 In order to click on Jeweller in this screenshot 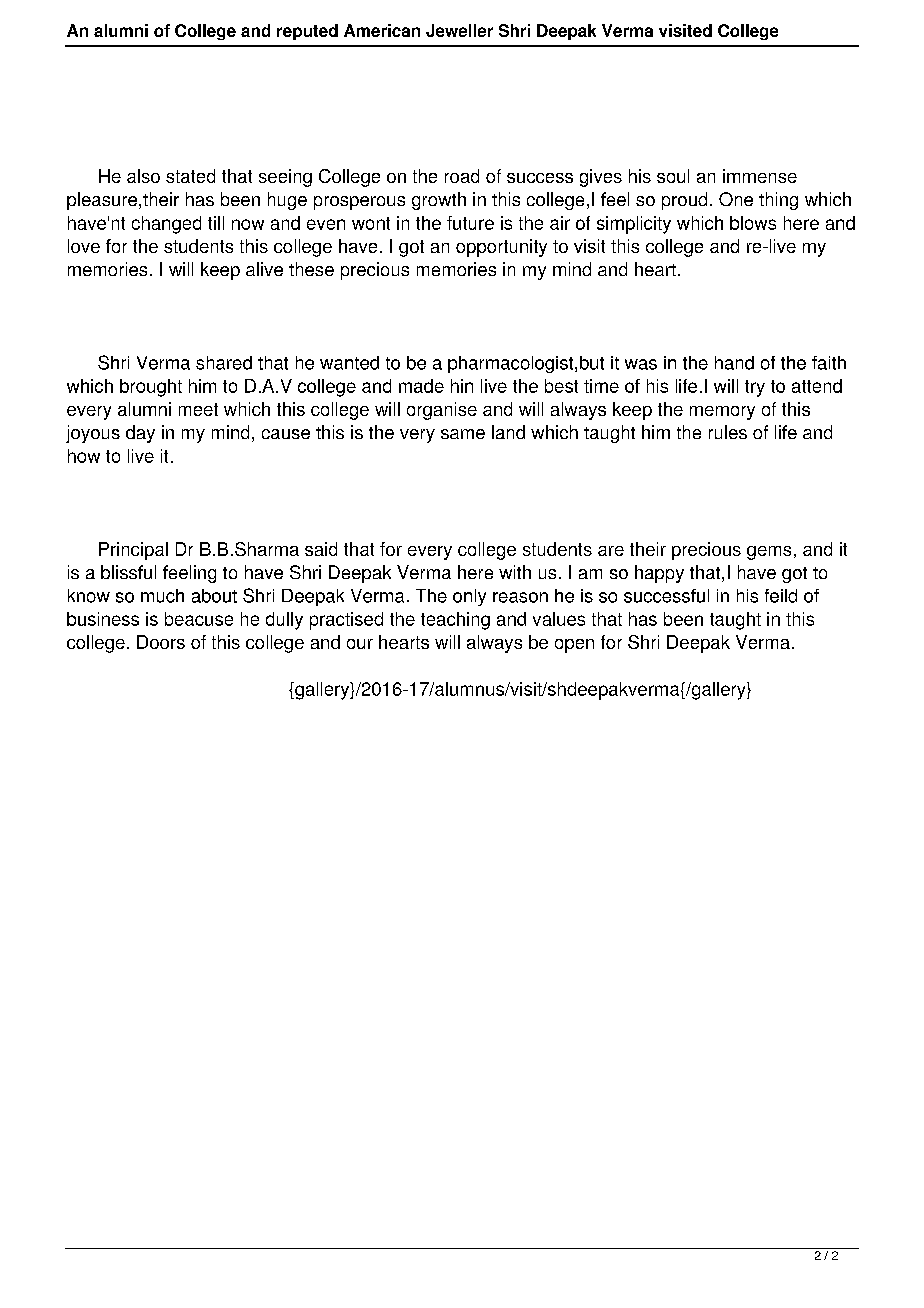, I will do `click(459, 30)`.
